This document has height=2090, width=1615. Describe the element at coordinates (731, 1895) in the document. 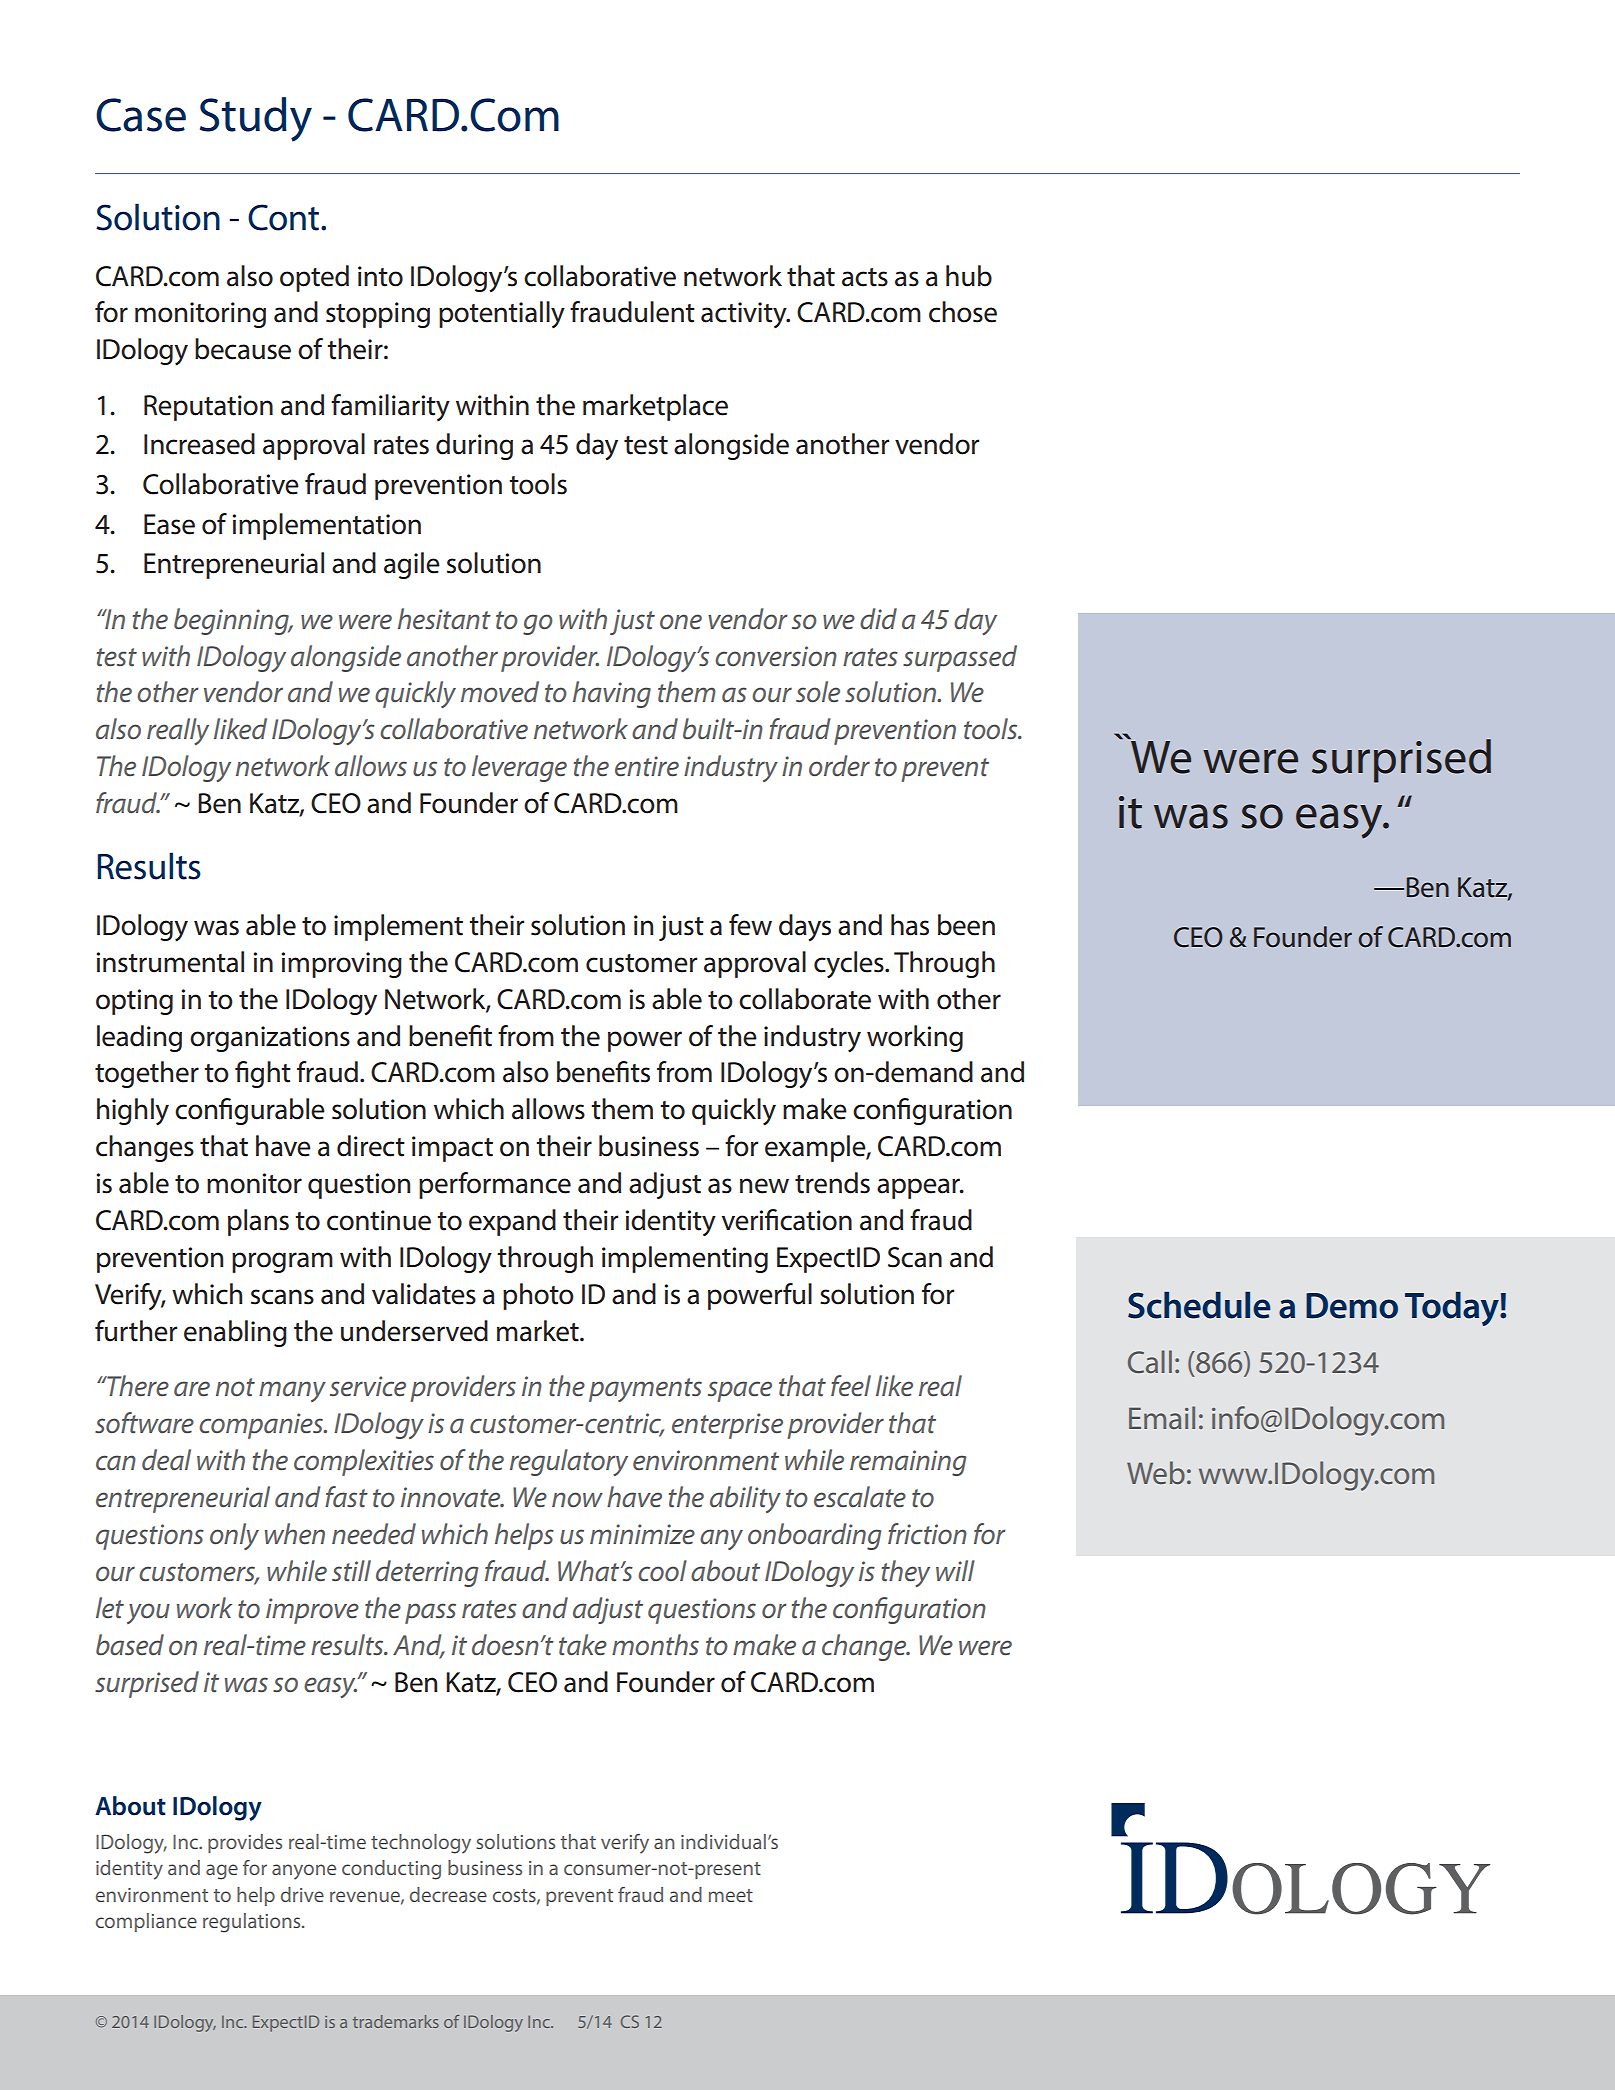

I see `meet` at that location.
